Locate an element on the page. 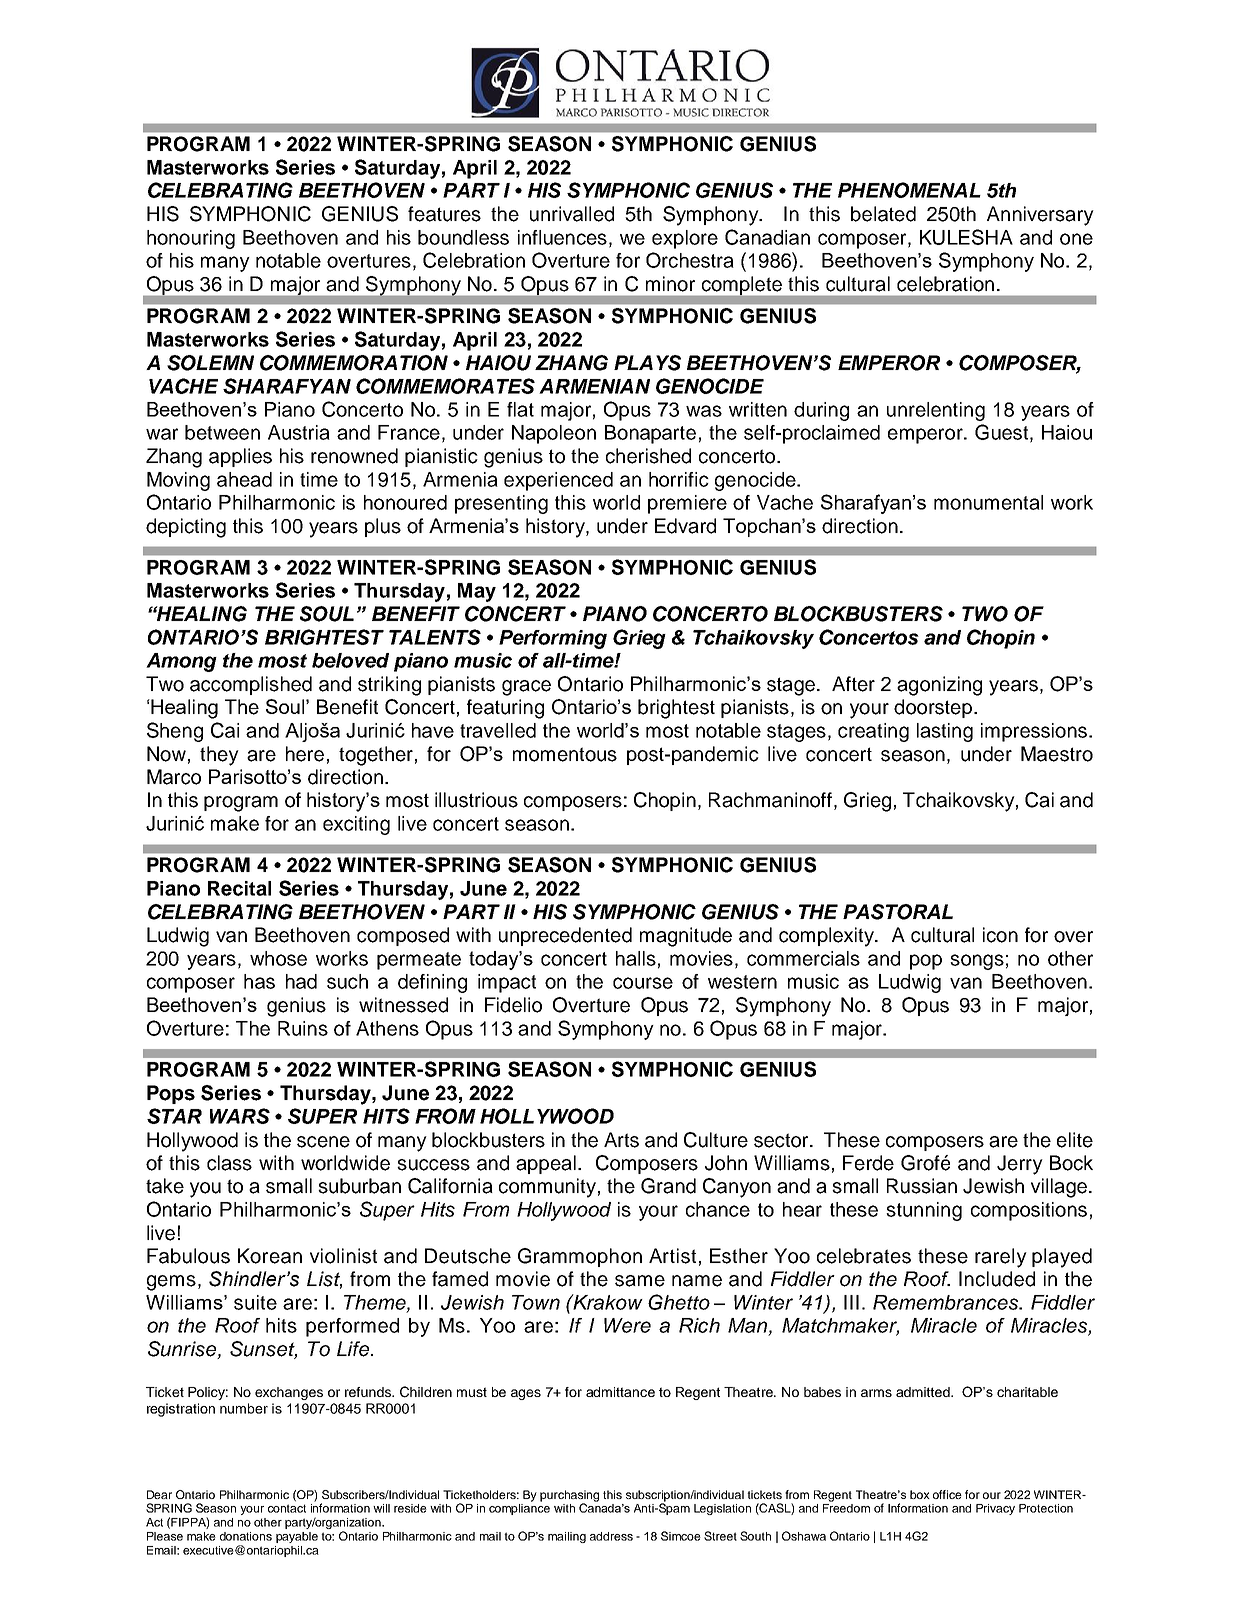 Image resolution: width=1239 pixels, height=1603 pixels. PASTORAL is located at coordinates (898, 912).
